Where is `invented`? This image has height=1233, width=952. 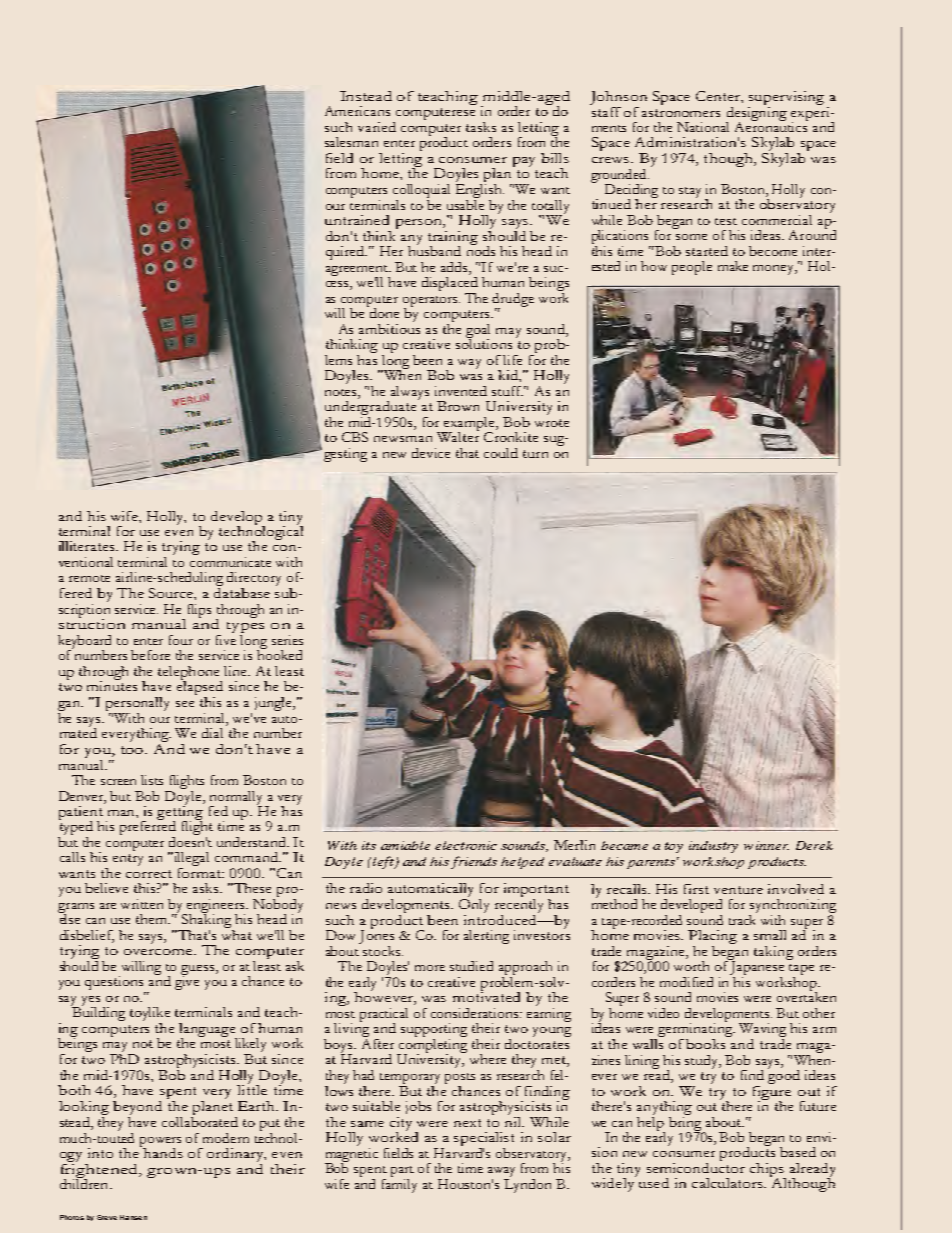 invented is located at coordinates (461, 391).
